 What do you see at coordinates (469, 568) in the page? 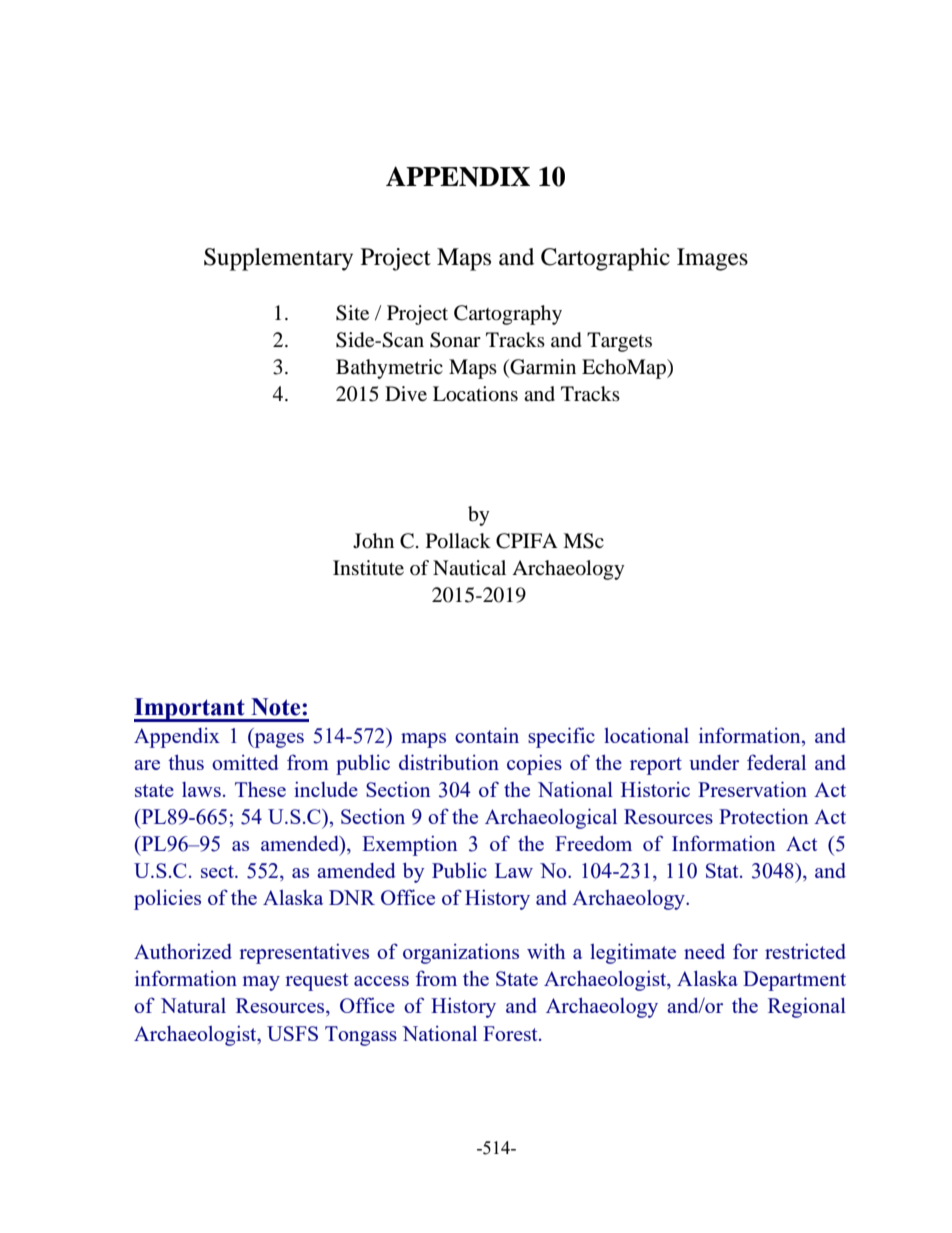
I see `Nautical` at bounding box center [469, 568].
